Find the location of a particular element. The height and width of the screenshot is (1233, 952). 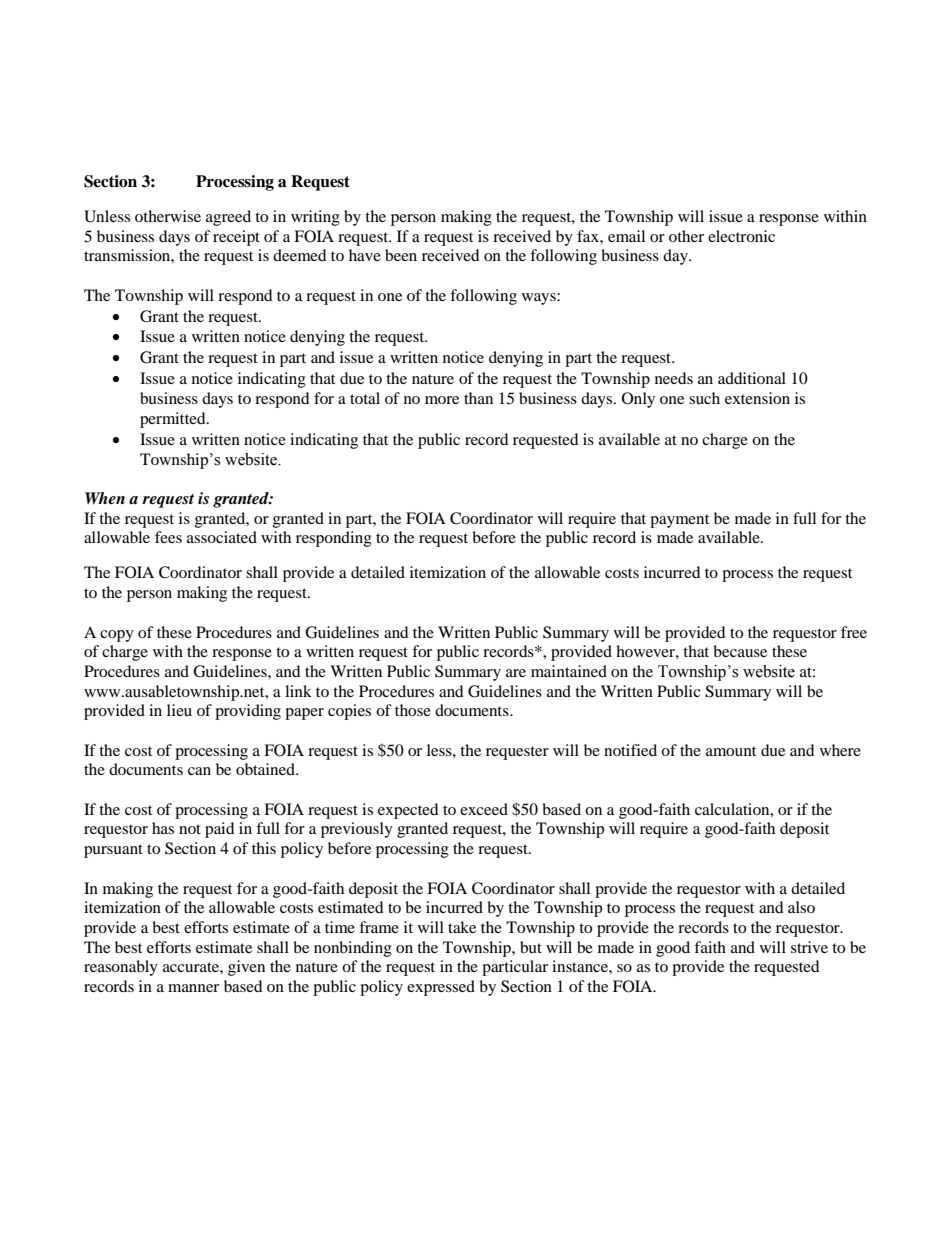

amount is located at coordinates (731, 751).
